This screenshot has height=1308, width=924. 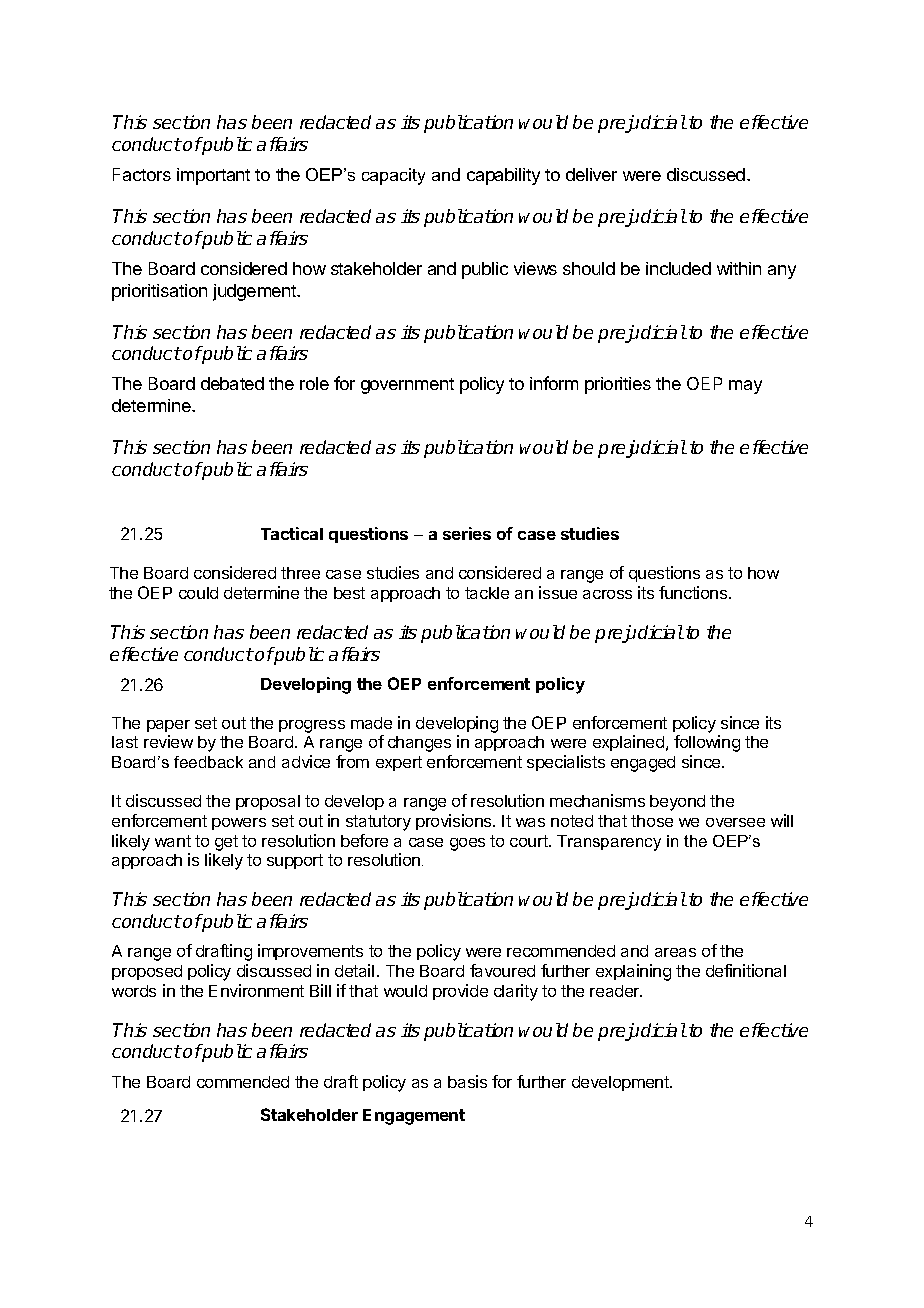 I want to click on capability, so click(x=503, y=176).
